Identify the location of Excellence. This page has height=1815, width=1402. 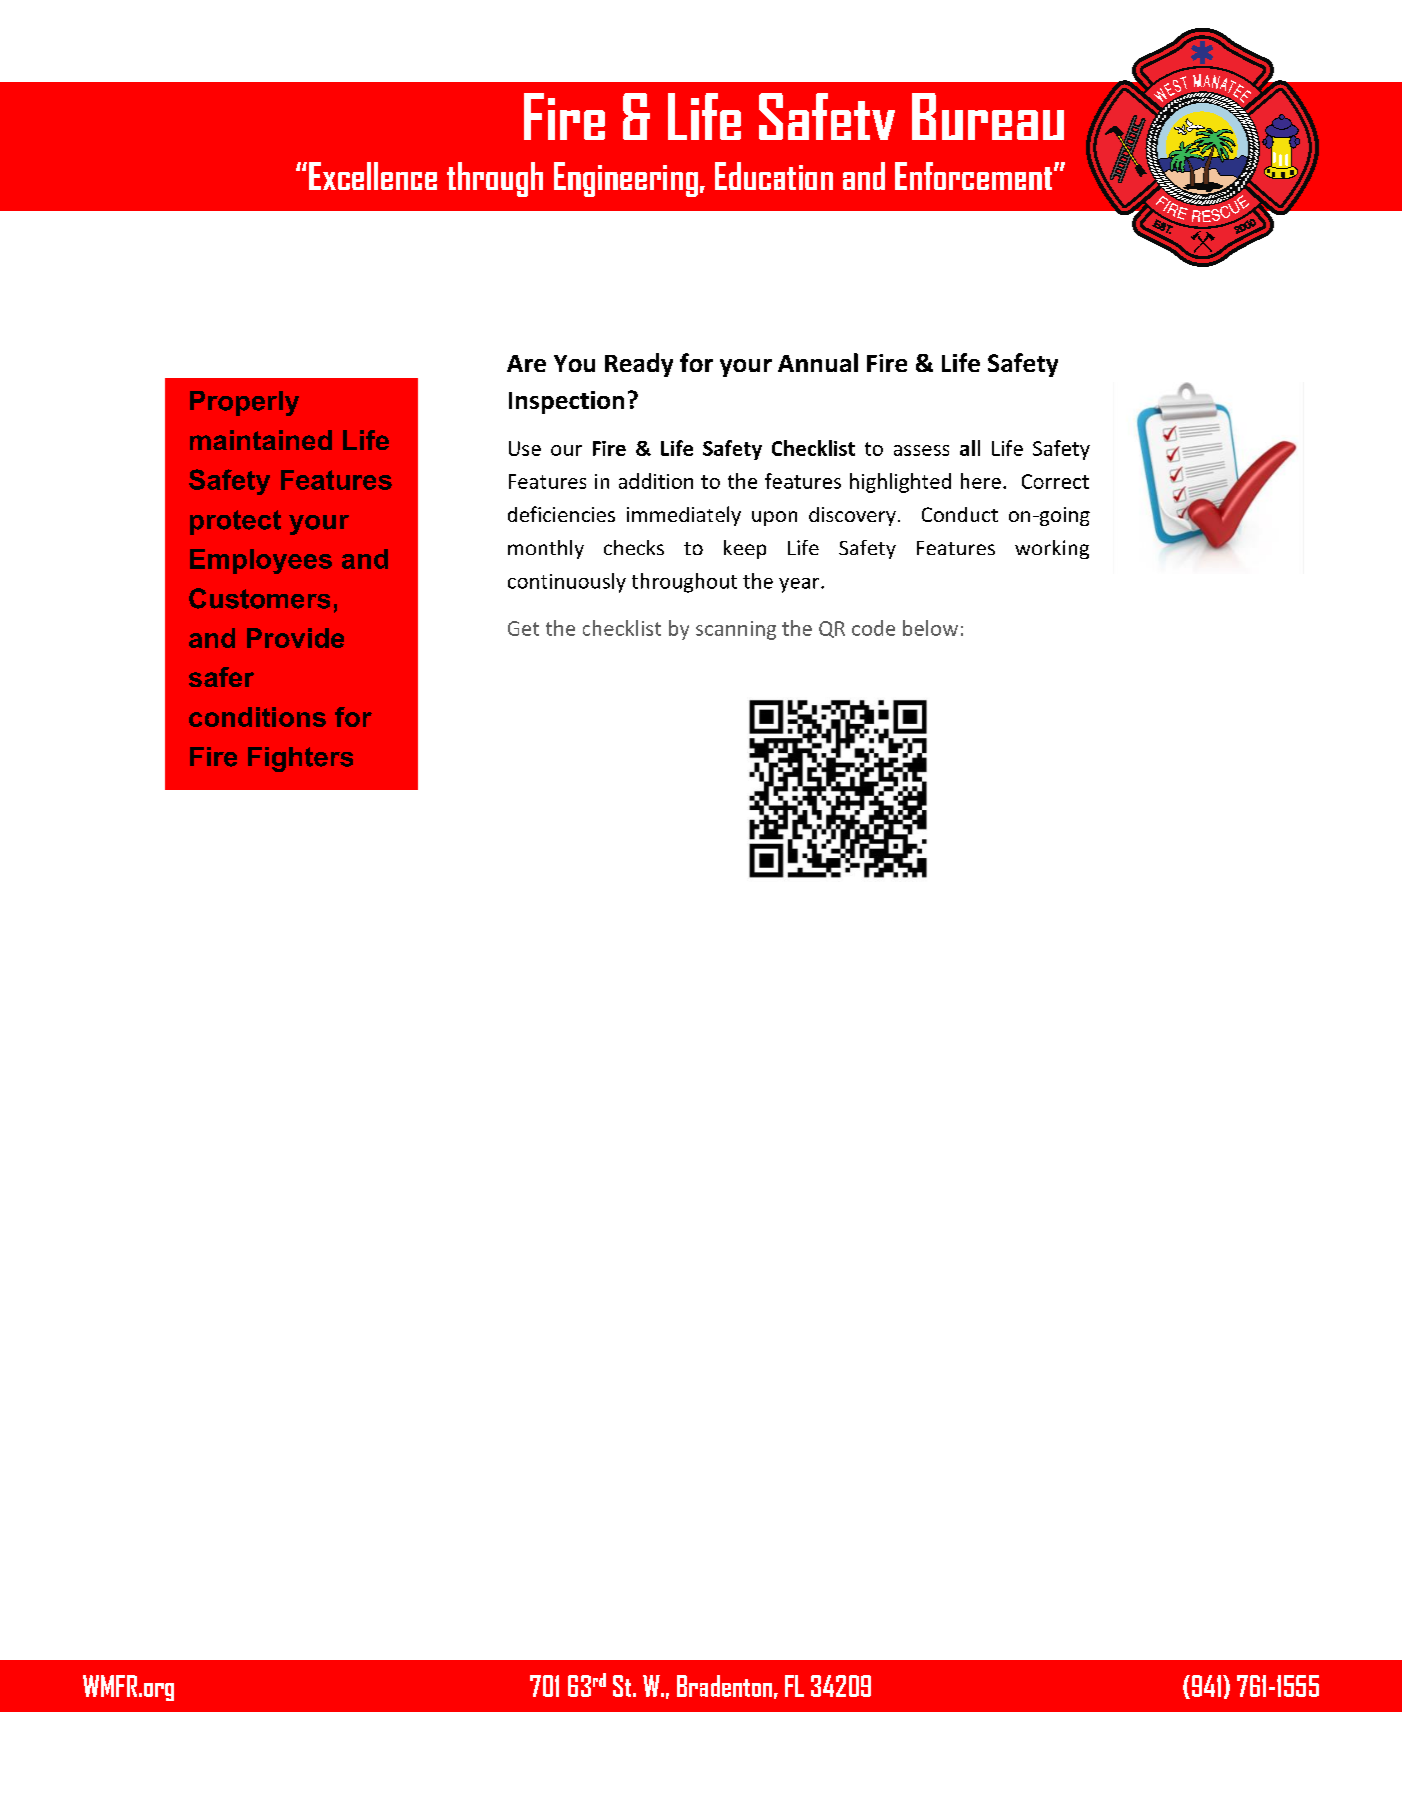
(373, 176).
